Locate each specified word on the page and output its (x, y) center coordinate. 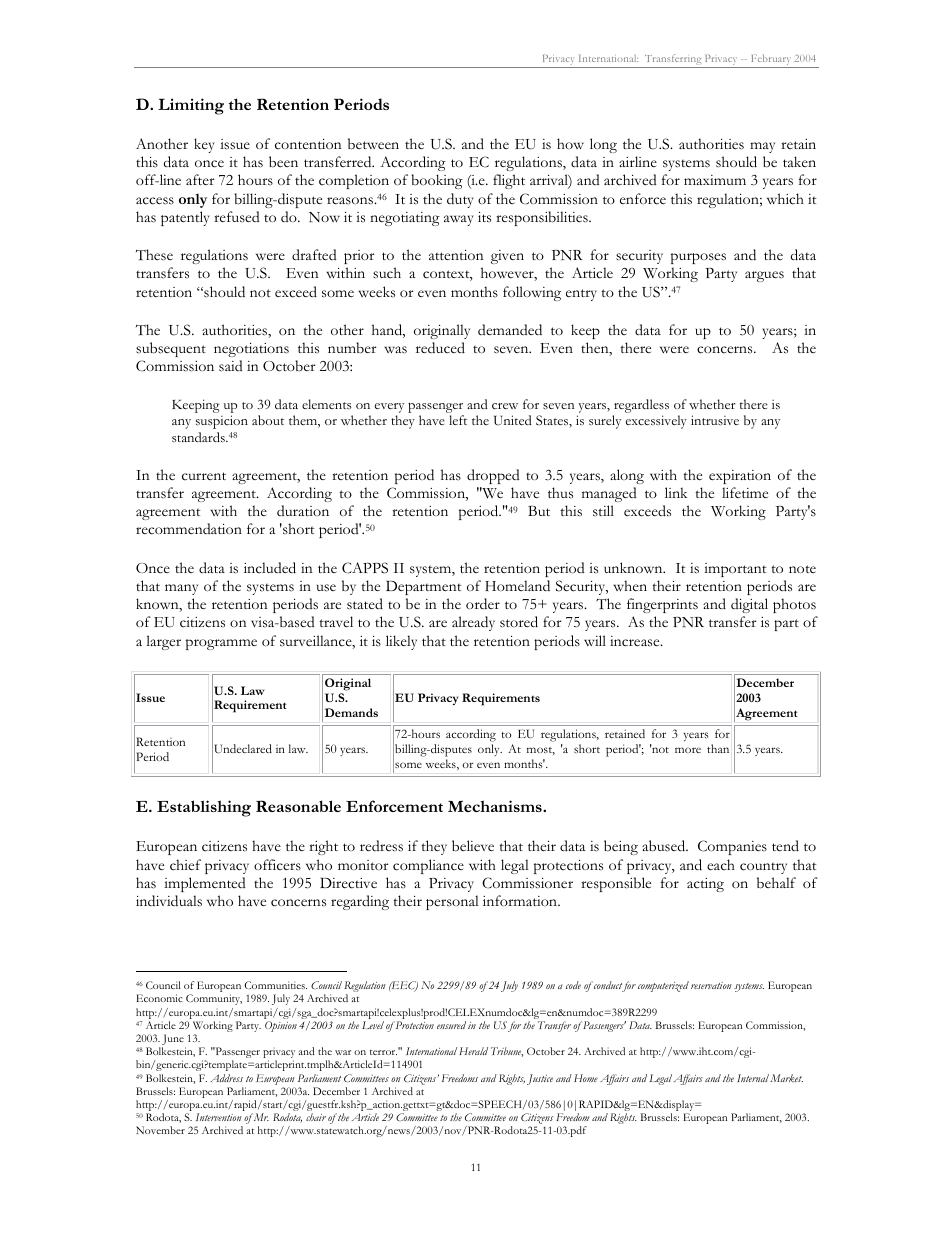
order (483, 603)
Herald (473, 1051)
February (771, 59)
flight (509, 181)
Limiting (191, 106)
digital (749, 605)
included (270, 568)
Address (226, 1078)
